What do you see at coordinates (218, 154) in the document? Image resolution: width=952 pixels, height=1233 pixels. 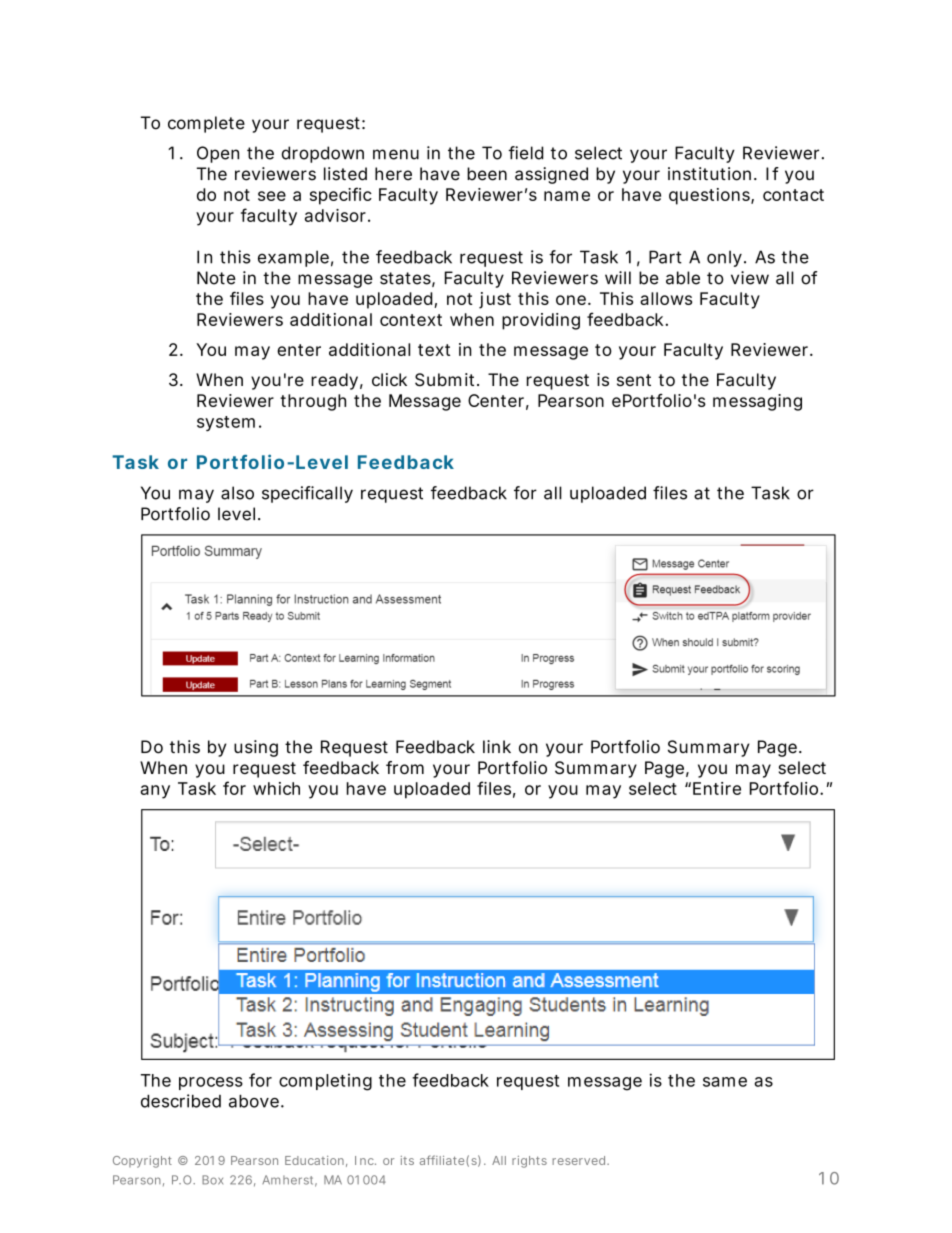 I see `Open` at bounding box center [218, 154].
